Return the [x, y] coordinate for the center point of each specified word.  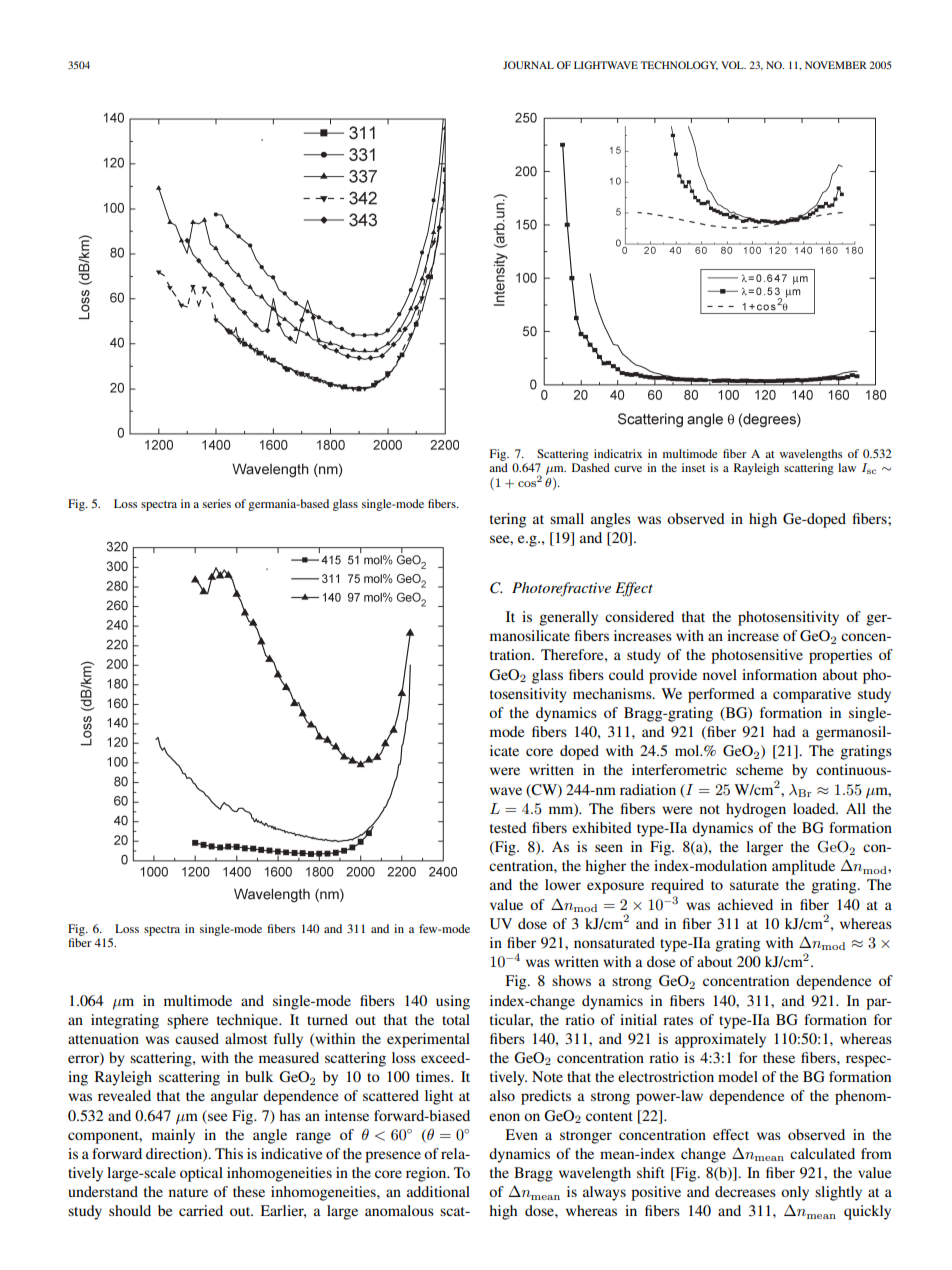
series [217, 503]
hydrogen [756, 810]
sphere [187, 1021]
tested [508, 827]
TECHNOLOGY [679, 66]
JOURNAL [528, 65]
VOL [733, 65]
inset [694, 467]
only [795, 1193]
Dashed [591, 467]
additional [438, 1191]
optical [201, 1174]
